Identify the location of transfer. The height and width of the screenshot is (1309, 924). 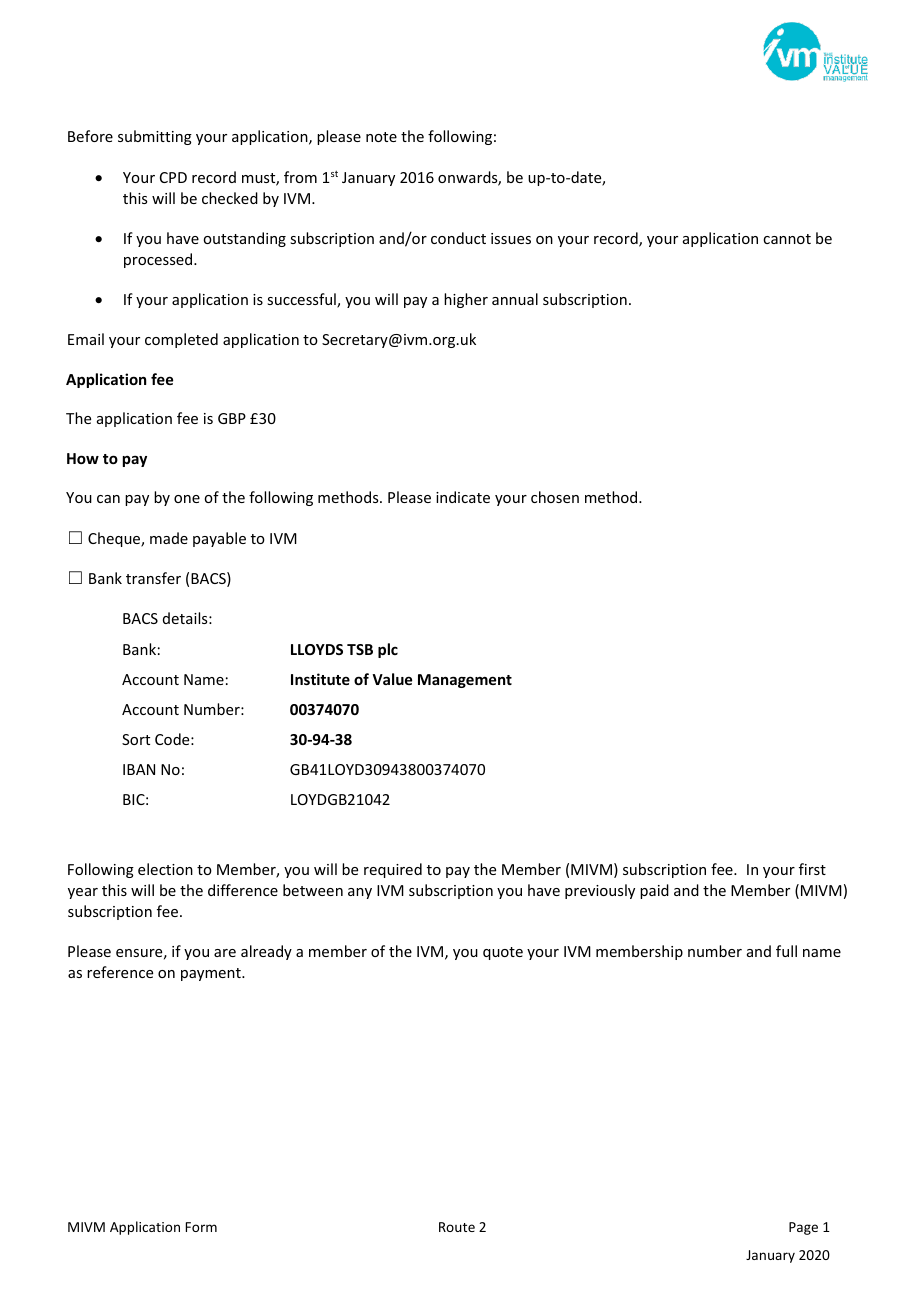
(153, 578).
